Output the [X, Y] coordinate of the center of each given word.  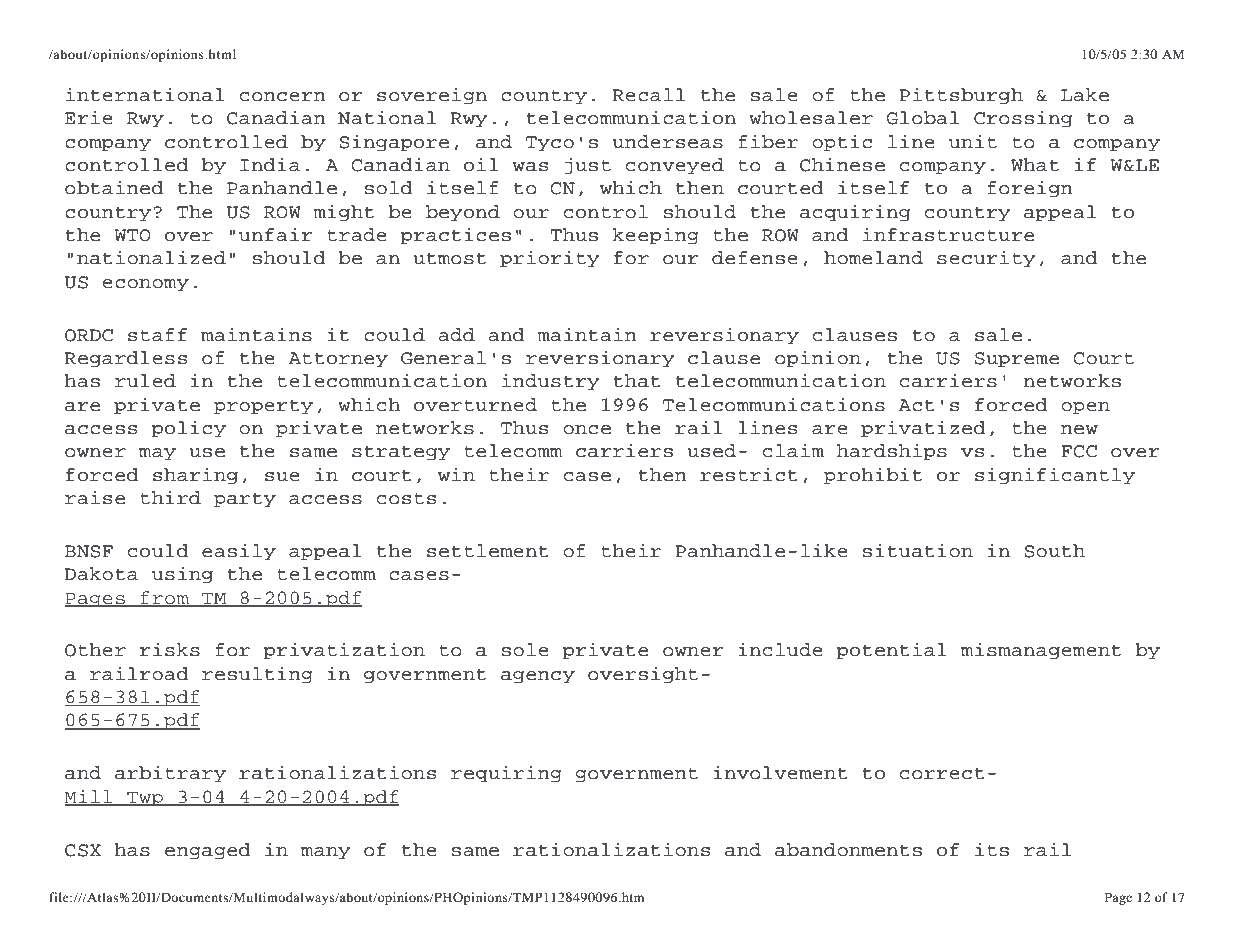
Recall [648, 95]
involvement [780, 772]
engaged [208, 851]
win [456, 474]
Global [923, 118]
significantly [1055, 476]
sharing [195, 475]
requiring [506, 774]
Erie [89, 117]
